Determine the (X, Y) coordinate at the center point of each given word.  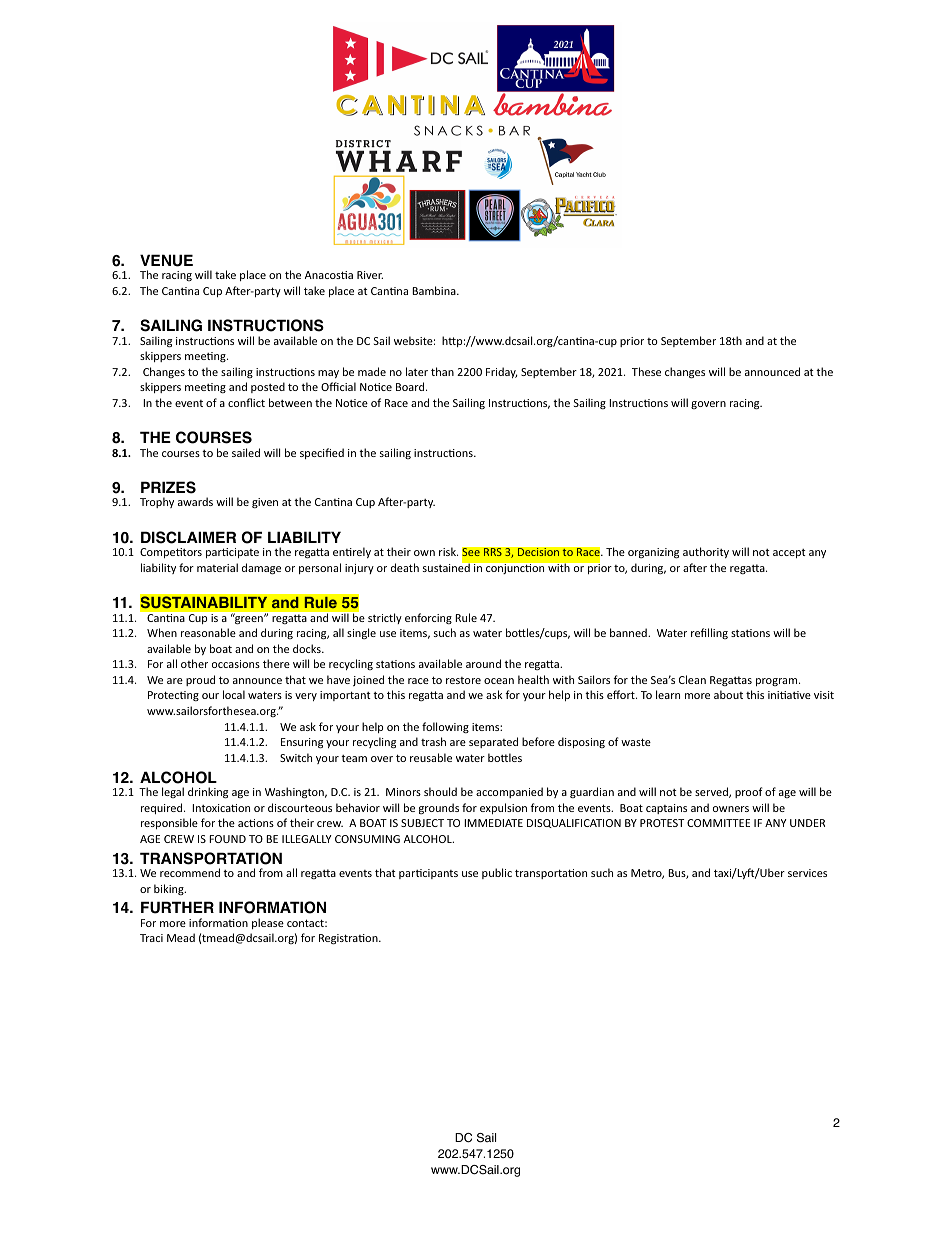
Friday (502, 372)
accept (789, 553)
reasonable (208, 632)
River (370, 275)
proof (748, 792)
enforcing (428, 618)
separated (493, 742)
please (268, 923)
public (497, 873)
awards (195, 501)
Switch (296, 757)
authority (706, 552)
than (442, 371)
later (417, 371)
